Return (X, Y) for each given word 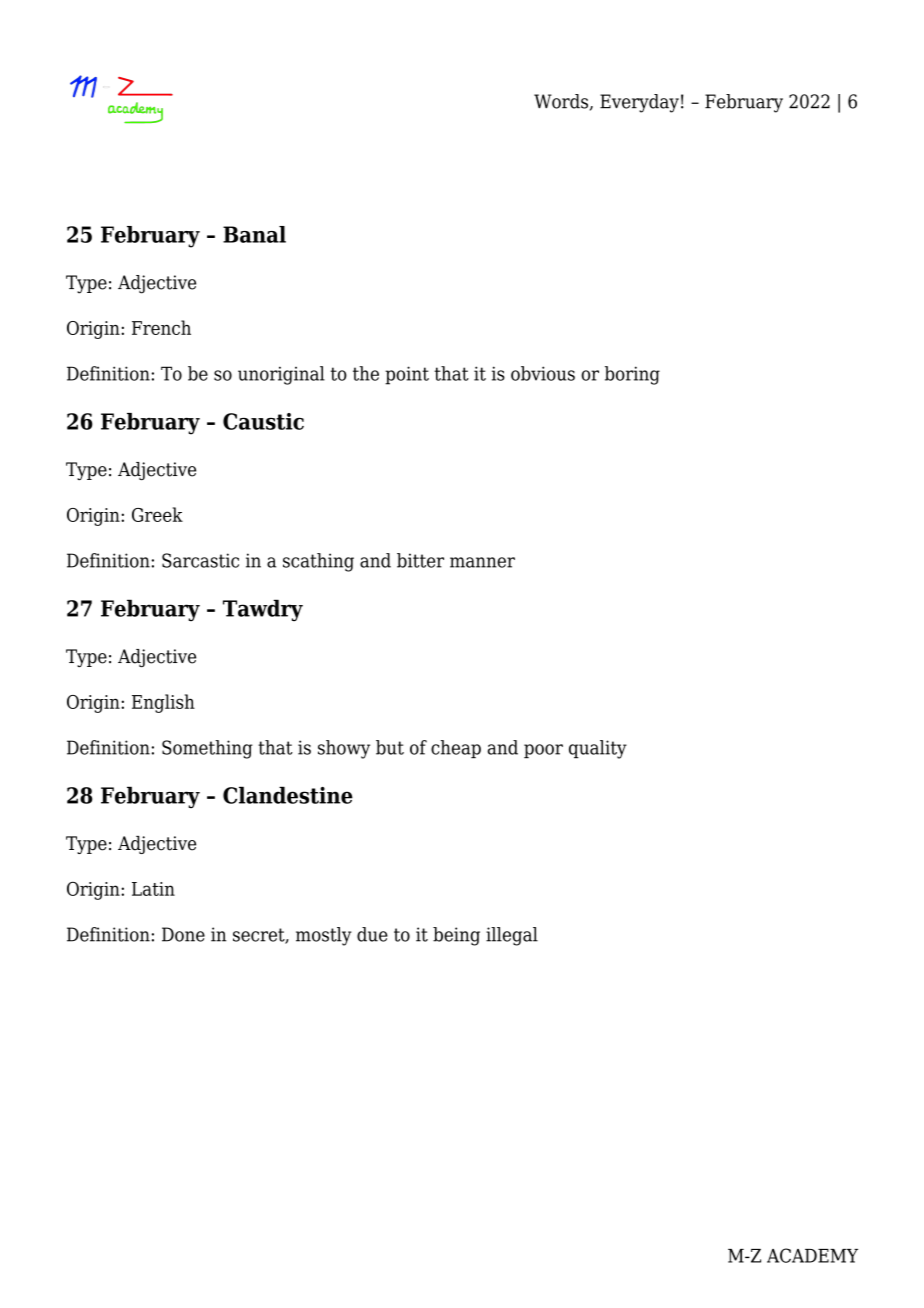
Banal (254, 234)
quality (598, 749)
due (372, 934)
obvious (543, 373)
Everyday (639, 103)
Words (562, 102)
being (456, 936)
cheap (456, 749)
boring (632, 375)
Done (183, 934)
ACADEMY (812, 1255)
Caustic (263, 421)
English (163, 703)
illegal (512, 936)
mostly (324, 936)
